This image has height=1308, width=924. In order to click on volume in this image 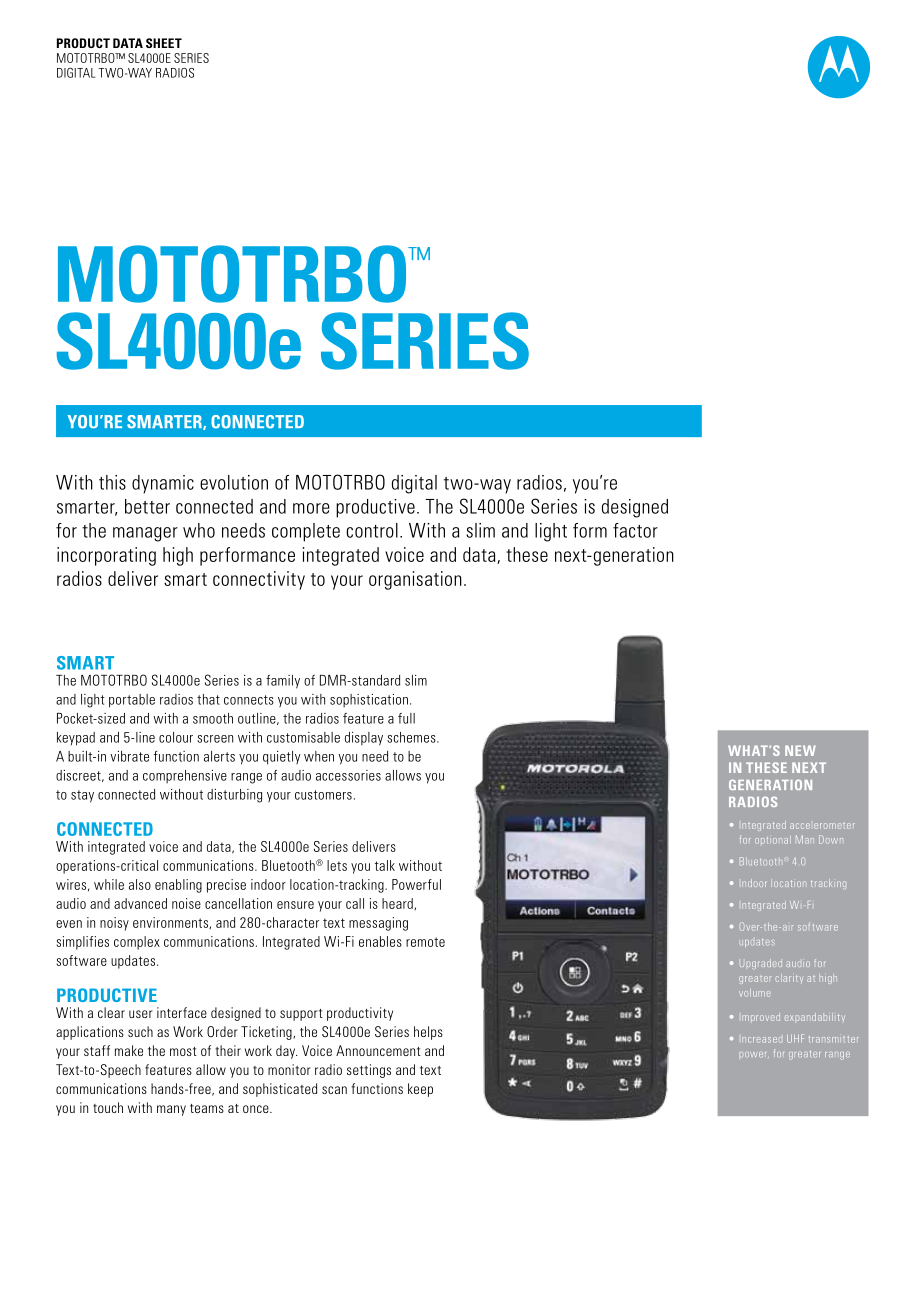, I will do `click(755, 993)`.
